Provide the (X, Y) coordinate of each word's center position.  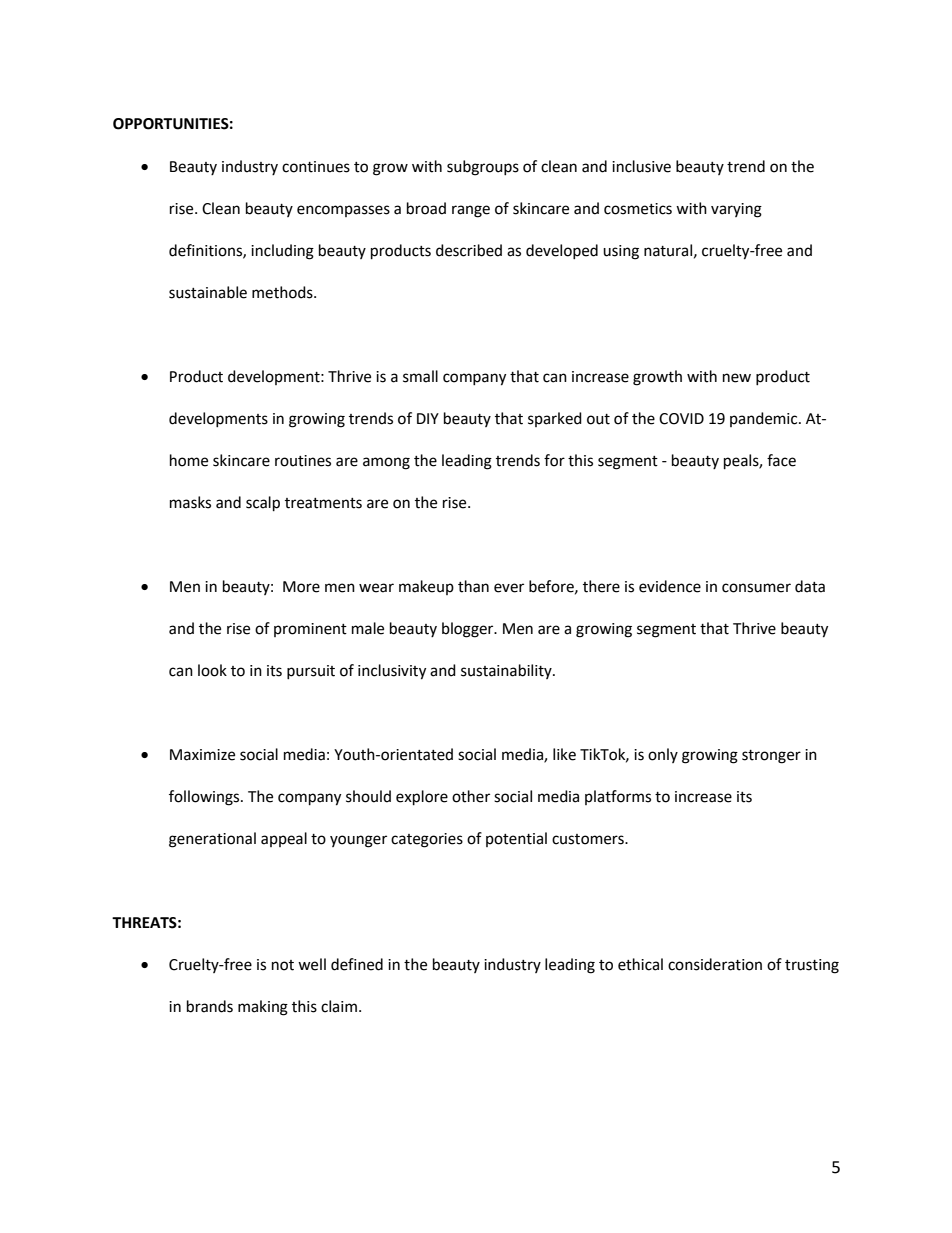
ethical (640, 964)
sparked (555, 419)
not (283, 965)
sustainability (507, 671)
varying (736, 210)
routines (303, 461)
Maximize (202, 755)
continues (316, 167)
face (781, 460)
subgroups (483, 168)
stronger (771, 757)
